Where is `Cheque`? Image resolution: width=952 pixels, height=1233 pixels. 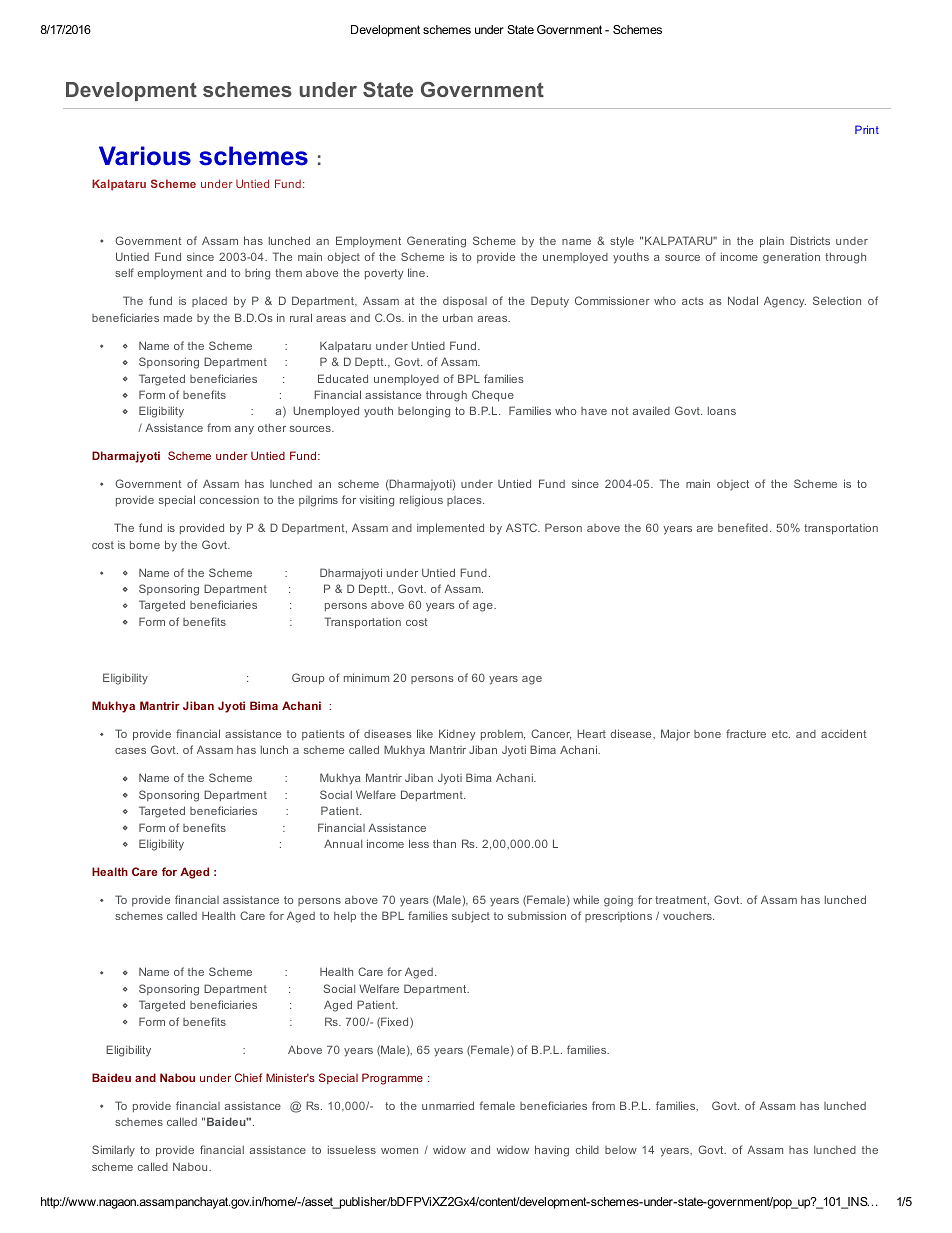
Cheque is located at coordinates (493, 395).
